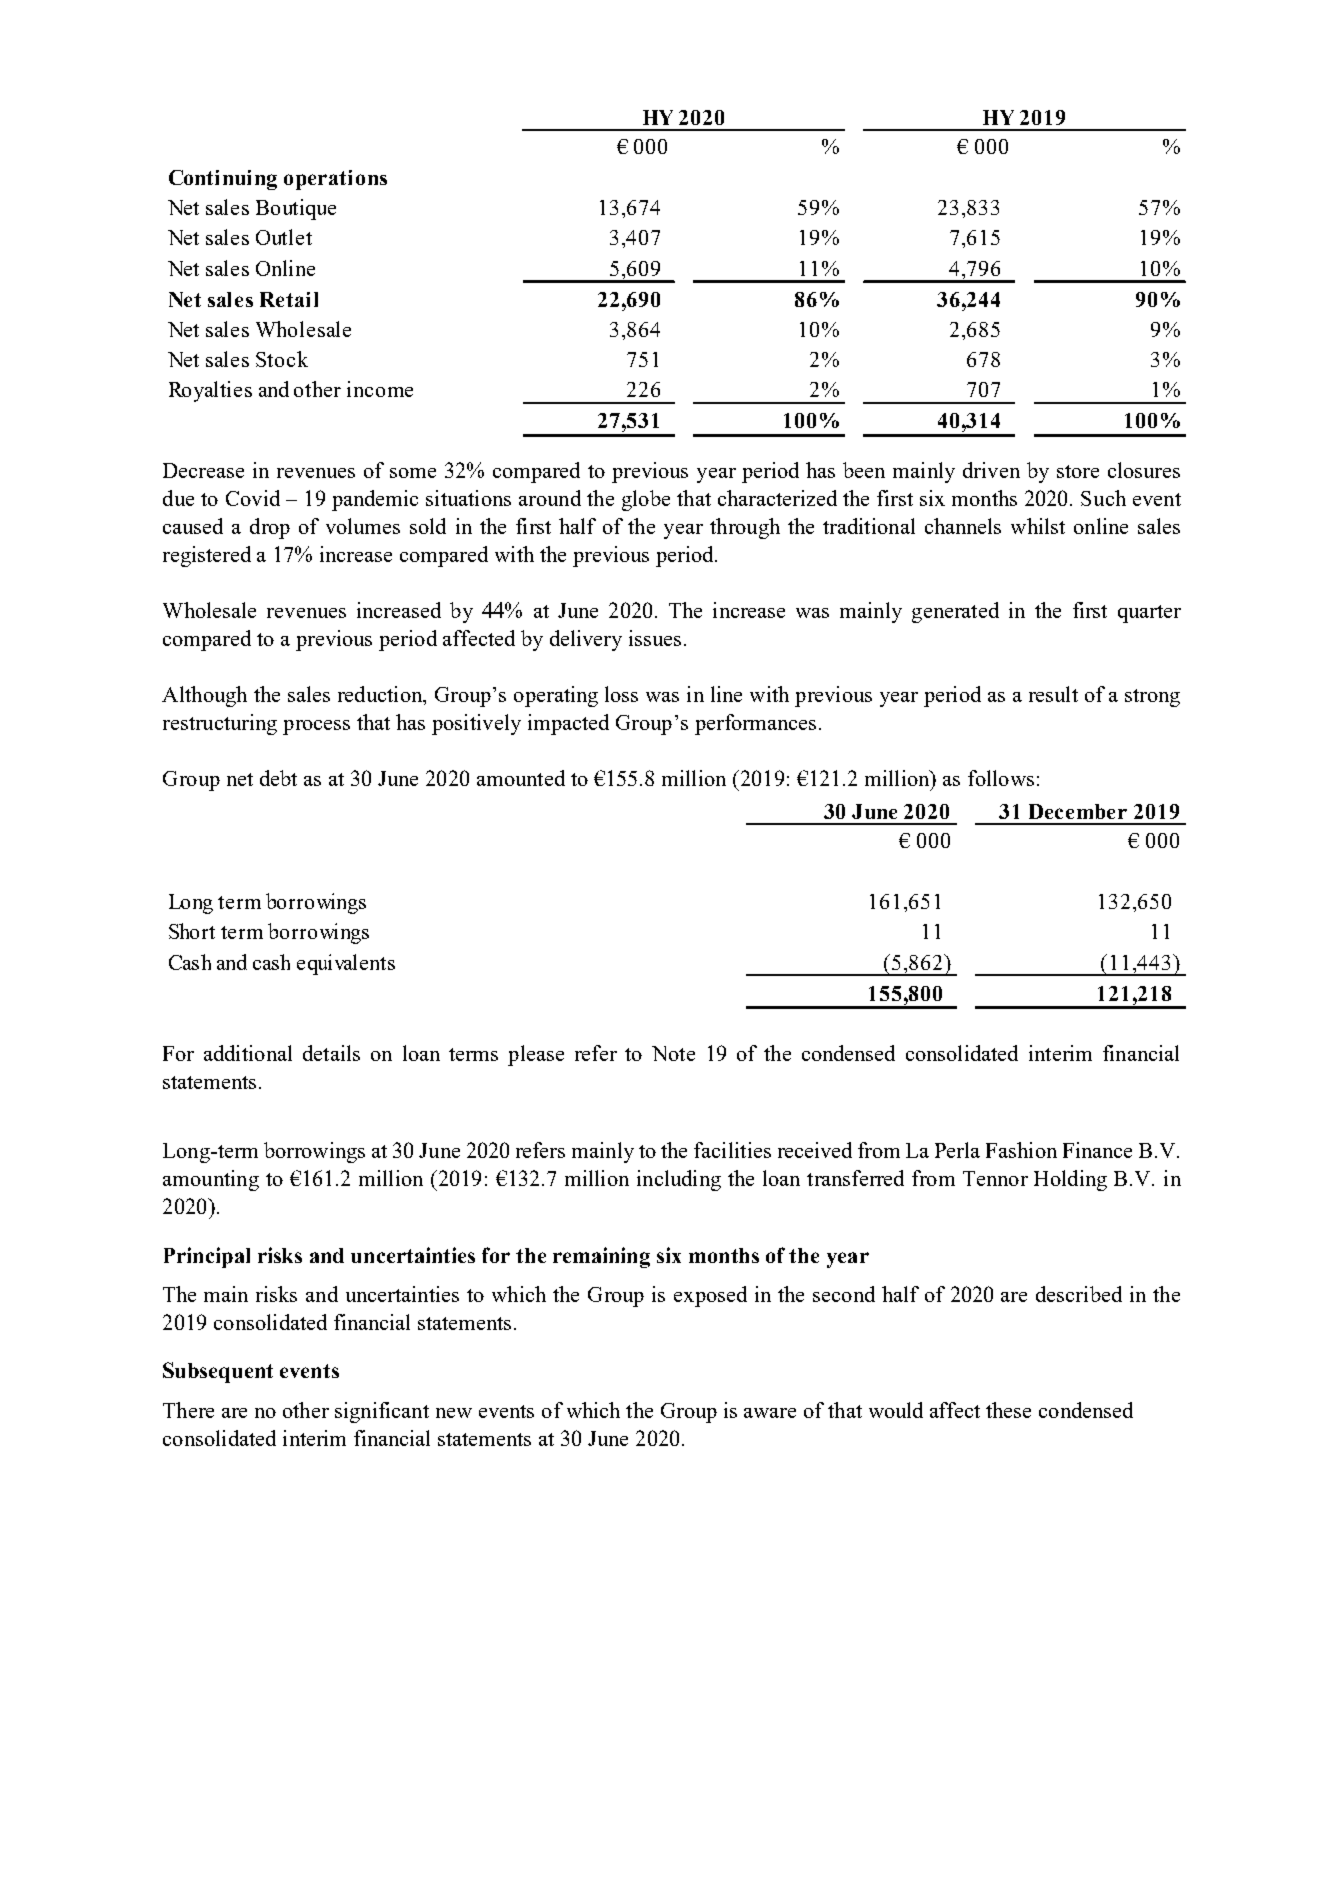 This document has height=1900, width=1343. I want to click on follows, so click(1001, 778).
